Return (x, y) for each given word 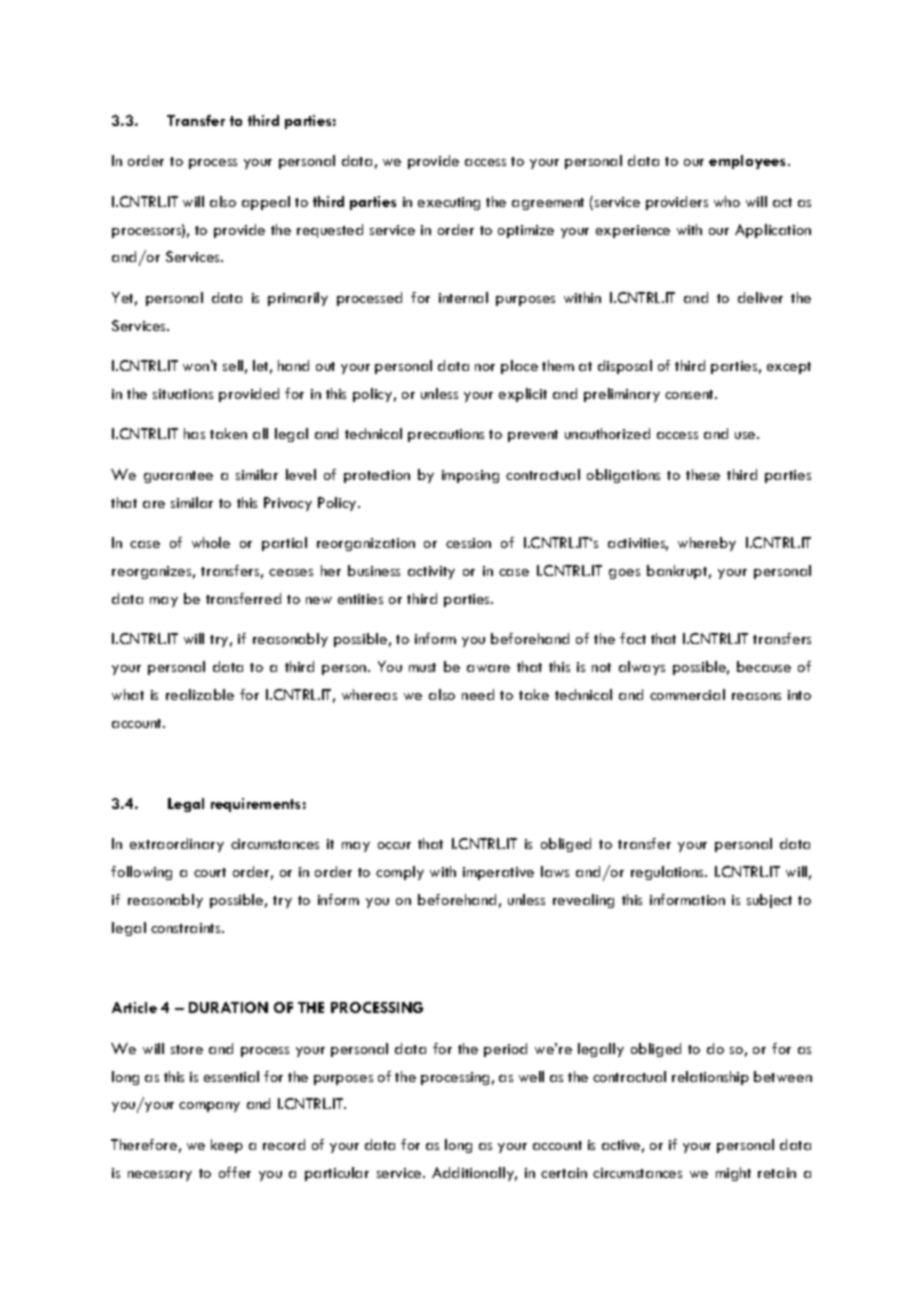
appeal (266, 203)
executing (449, 203)
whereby (707, 544)
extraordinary (177, 845)
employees (749, 162)
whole (211, 542)
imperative (498, 873)
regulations (668, 873)
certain (564, 1173)
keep (227, 1146)
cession (468, 543)
